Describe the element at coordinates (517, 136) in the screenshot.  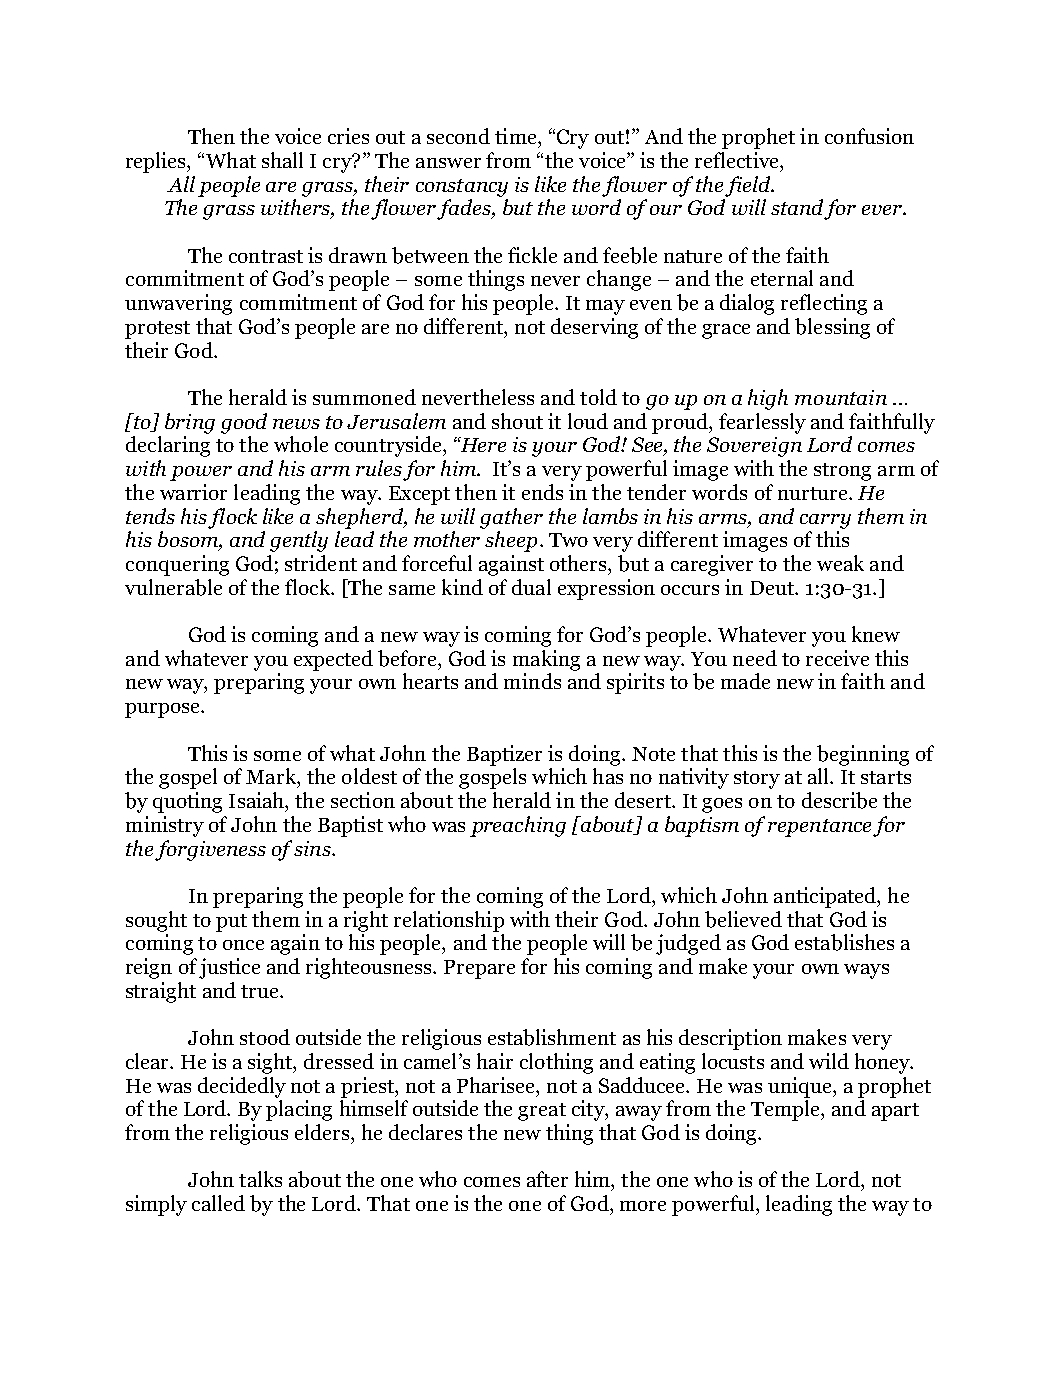
I see `time` at that location.
